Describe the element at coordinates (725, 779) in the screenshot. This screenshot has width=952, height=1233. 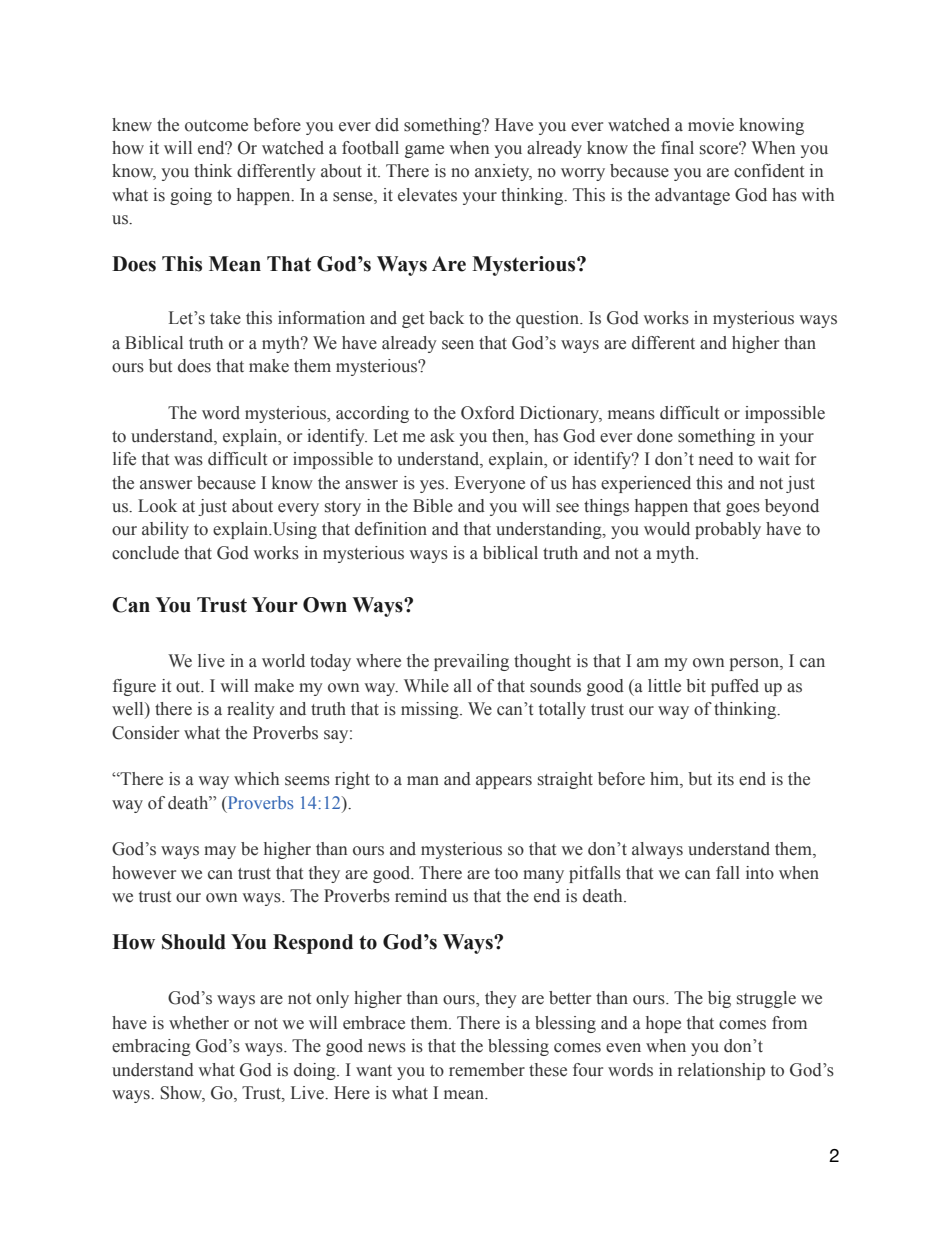
I see `its` at that location.
